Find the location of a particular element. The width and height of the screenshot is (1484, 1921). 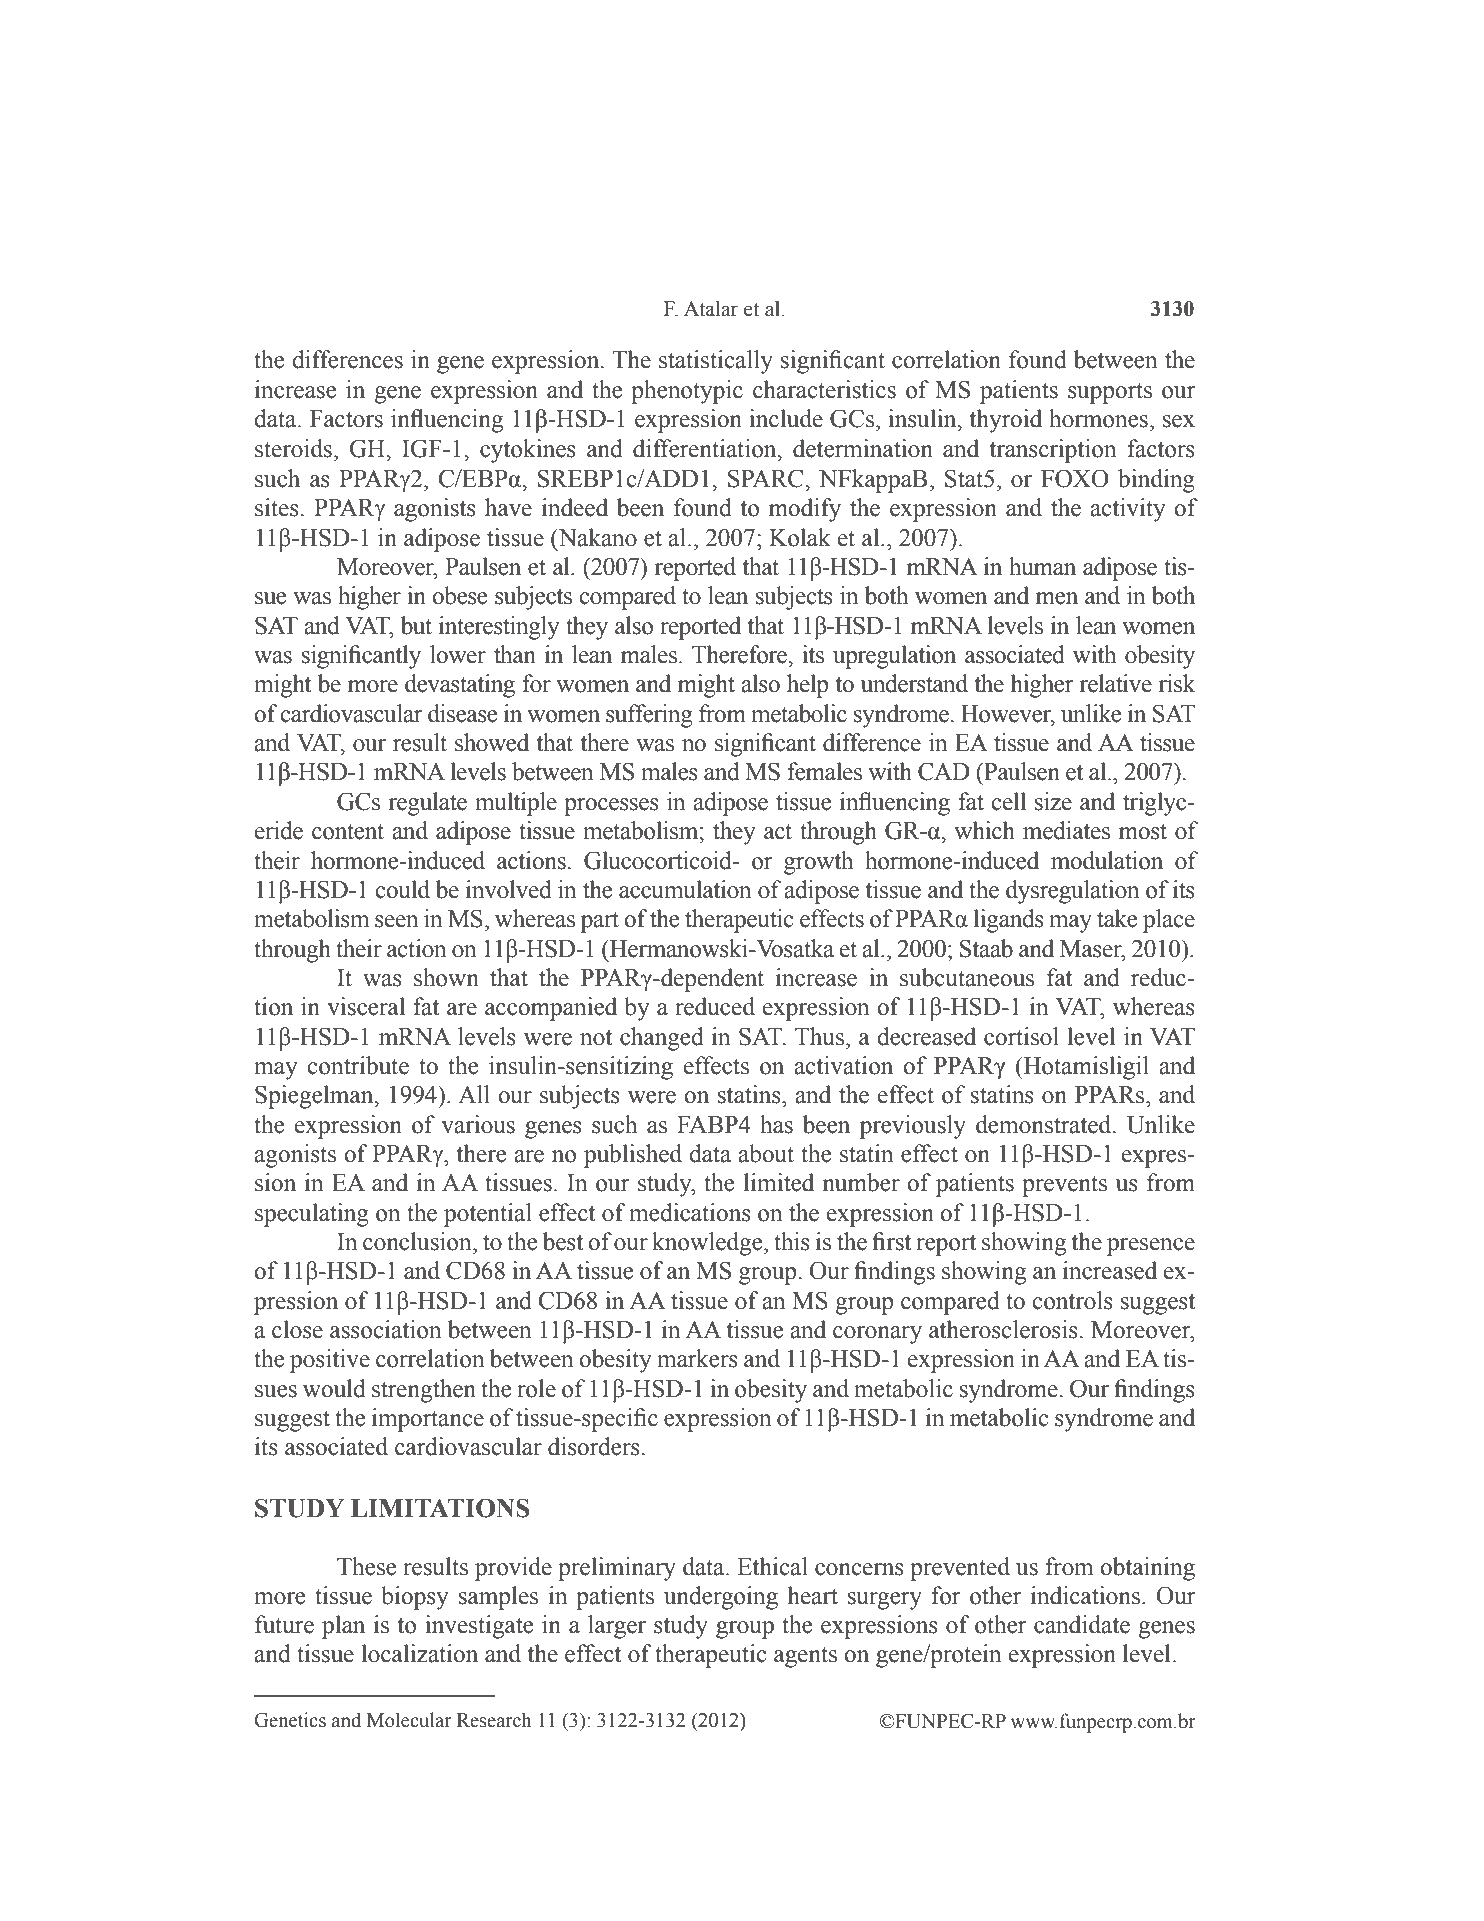

growth is located at coordinates (818, 863).
